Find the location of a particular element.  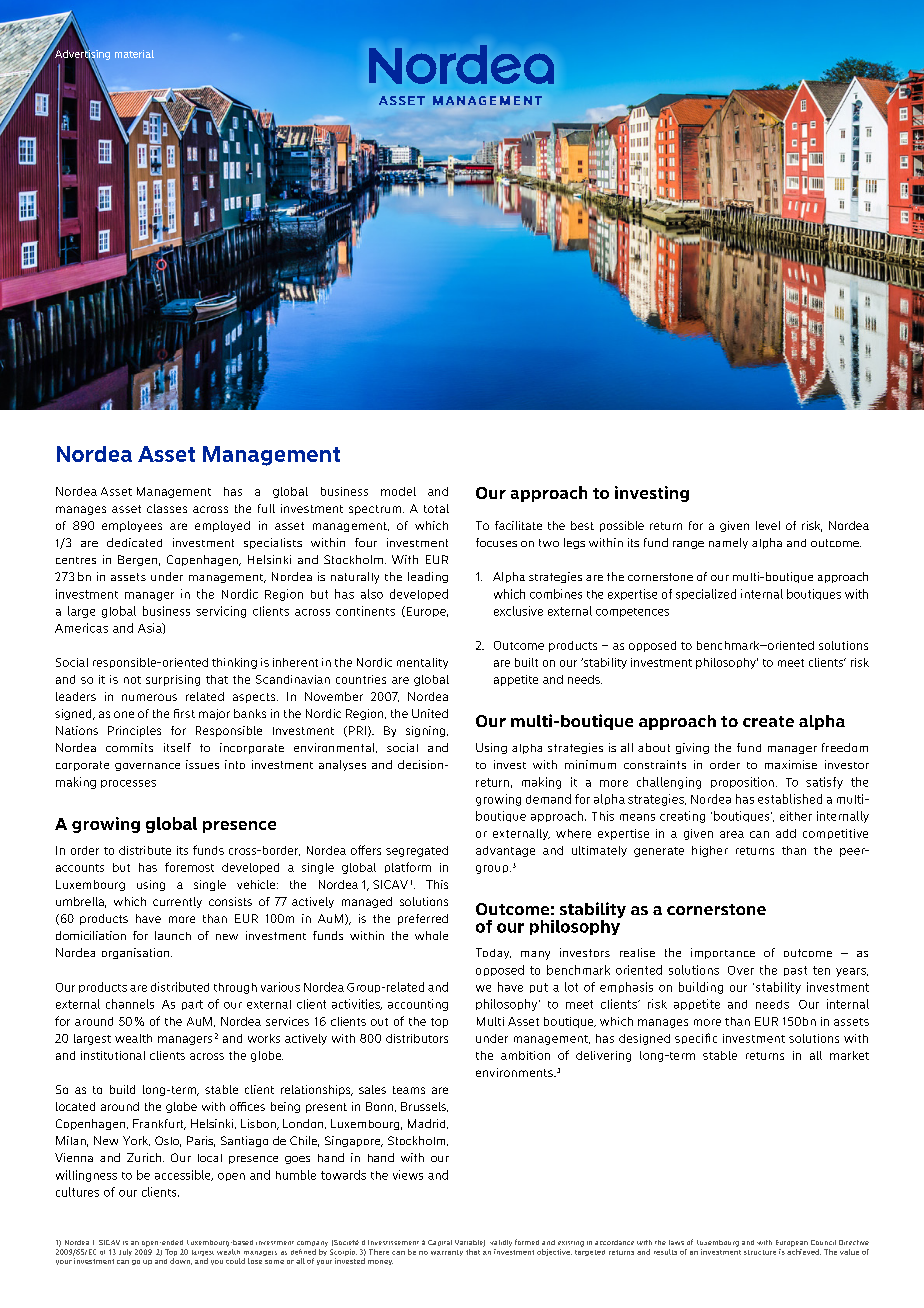

proposition is located at coordinates (742, 782).
